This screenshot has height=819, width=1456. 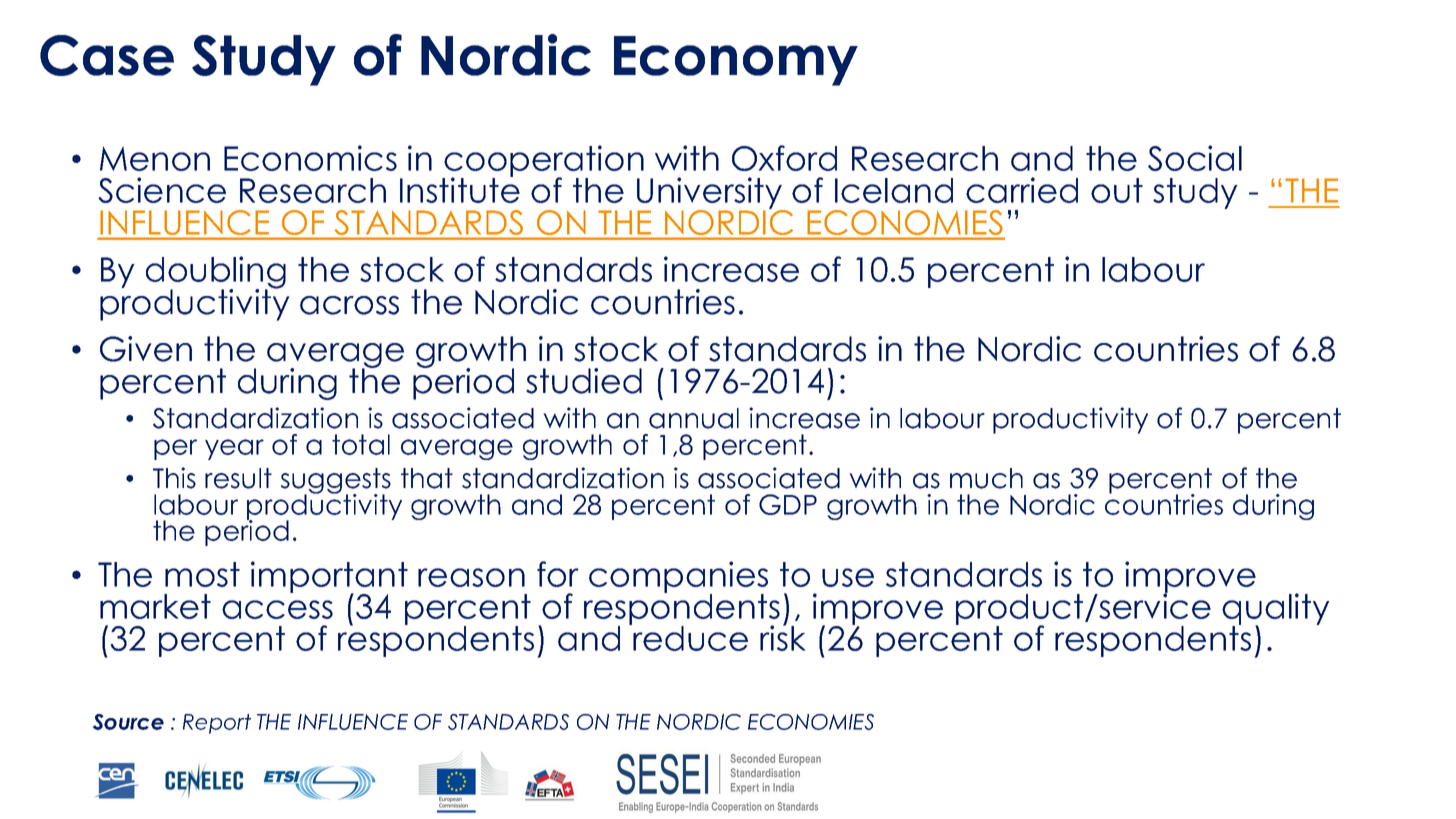 What do you see at coordinates (217, 724) in the screenshot?
I see `Report` at bounding box center [217, 724].
